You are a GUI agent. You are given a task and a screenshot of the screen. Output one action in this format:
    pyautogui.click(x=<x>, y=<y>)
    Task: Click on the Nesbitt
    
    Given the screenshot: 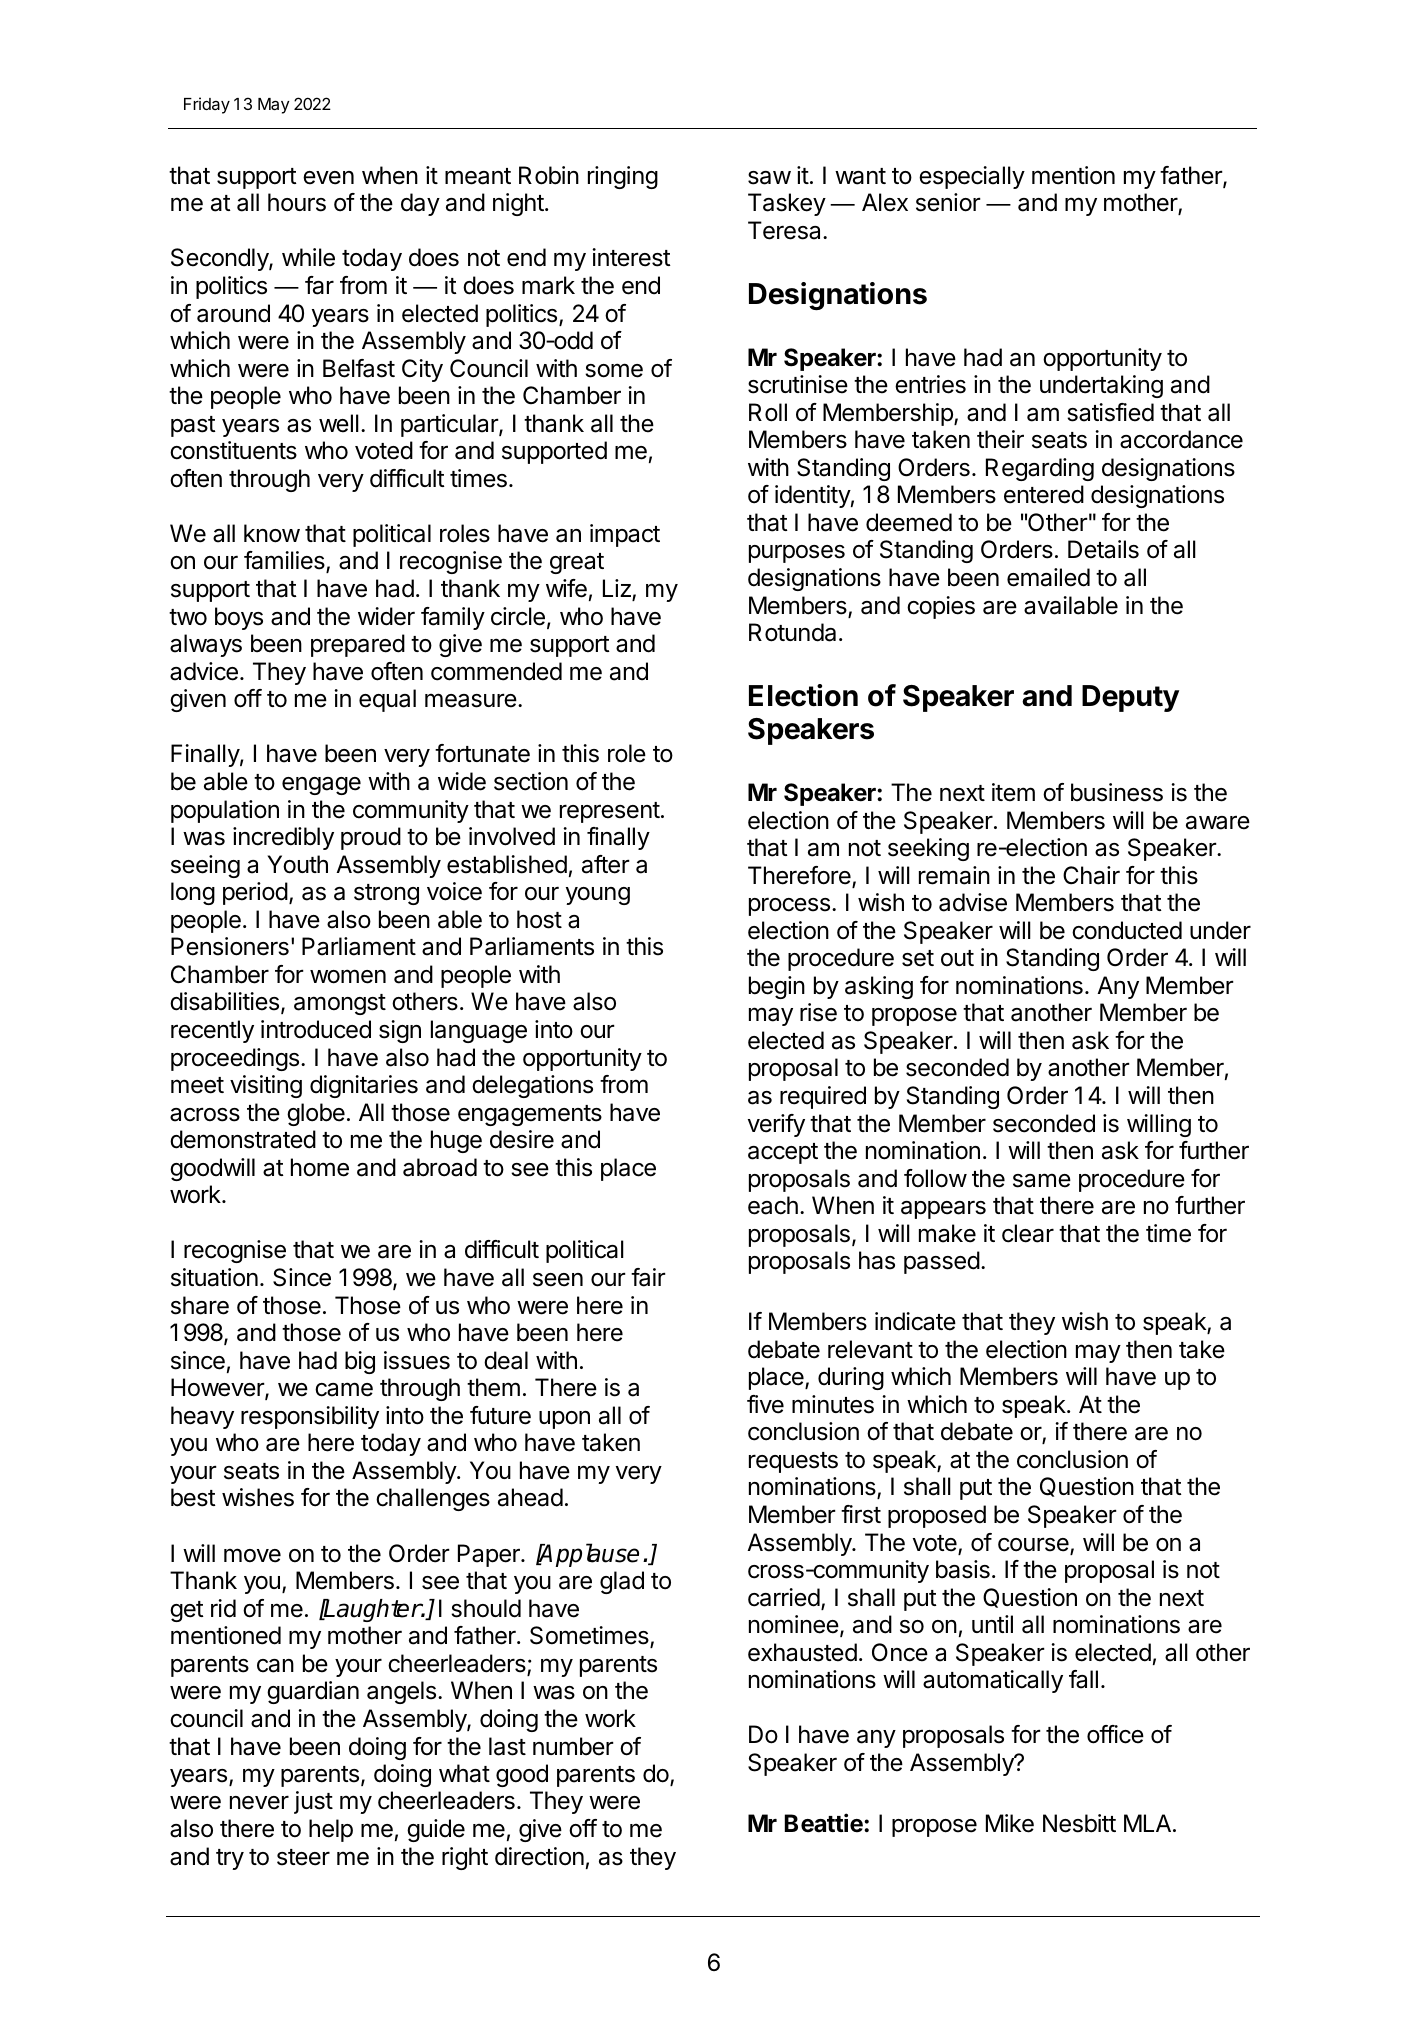 What is the action you would take?
    pyautogui.click(x=1079, y=1823)
